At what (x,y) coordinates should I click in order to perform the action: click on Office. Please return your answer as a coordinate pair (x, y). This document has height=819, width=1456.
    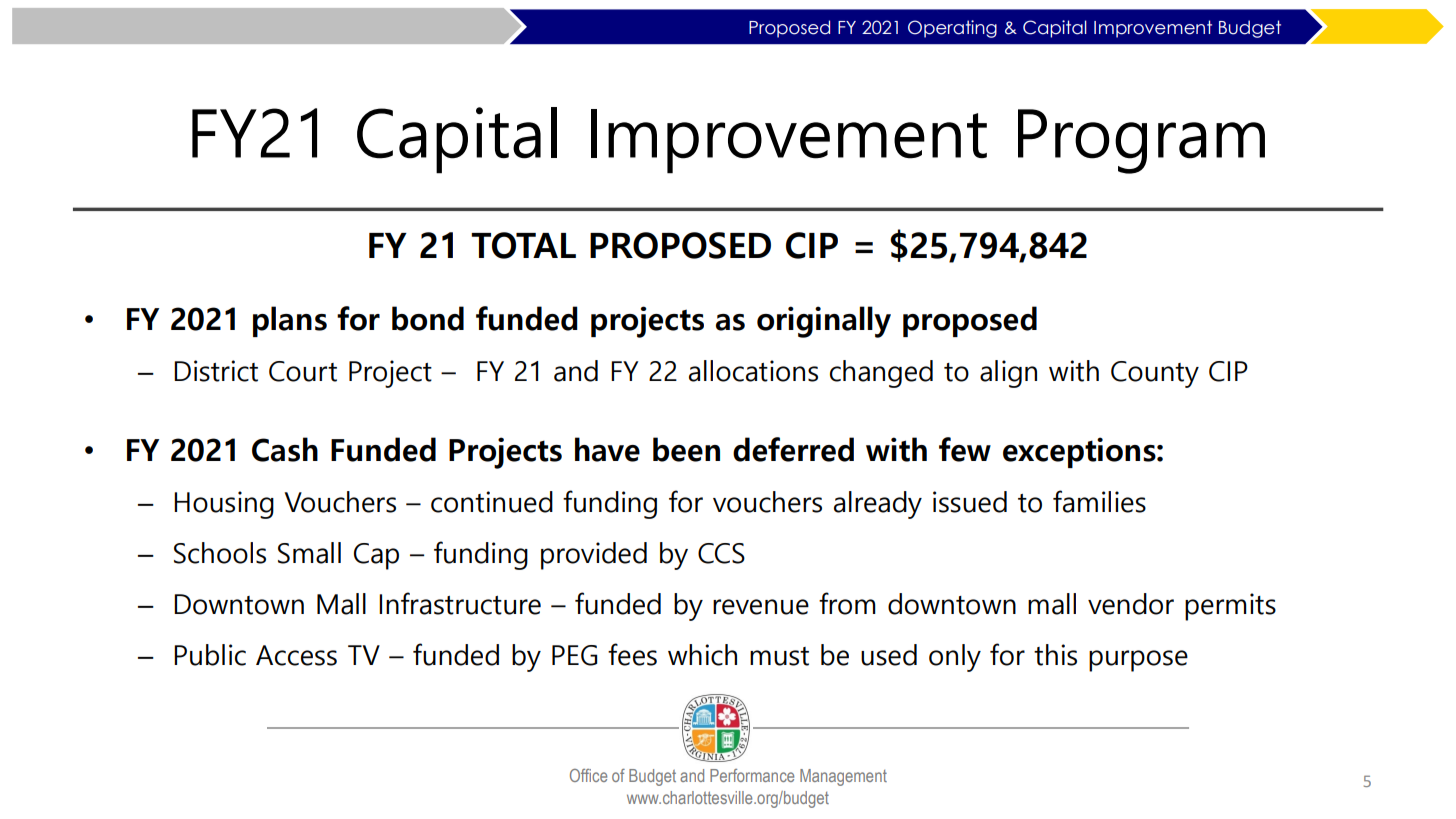
    Looking at the image, I should click on (588, 775).
